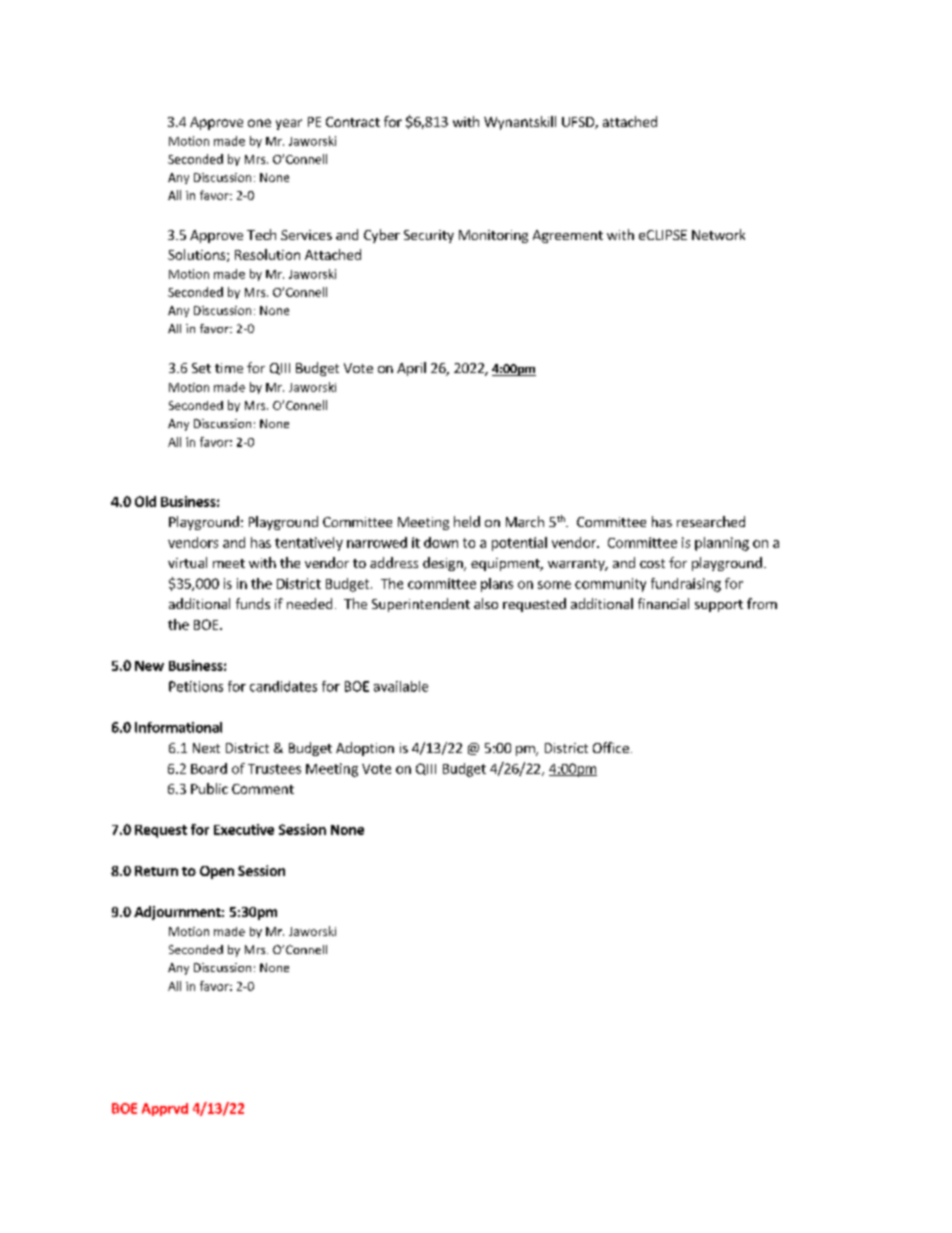 This image has height=1233, width=952. What do you see at coordinates (568, 236) in the image?
I see `Agreement` at bounding box center [568, 236].
